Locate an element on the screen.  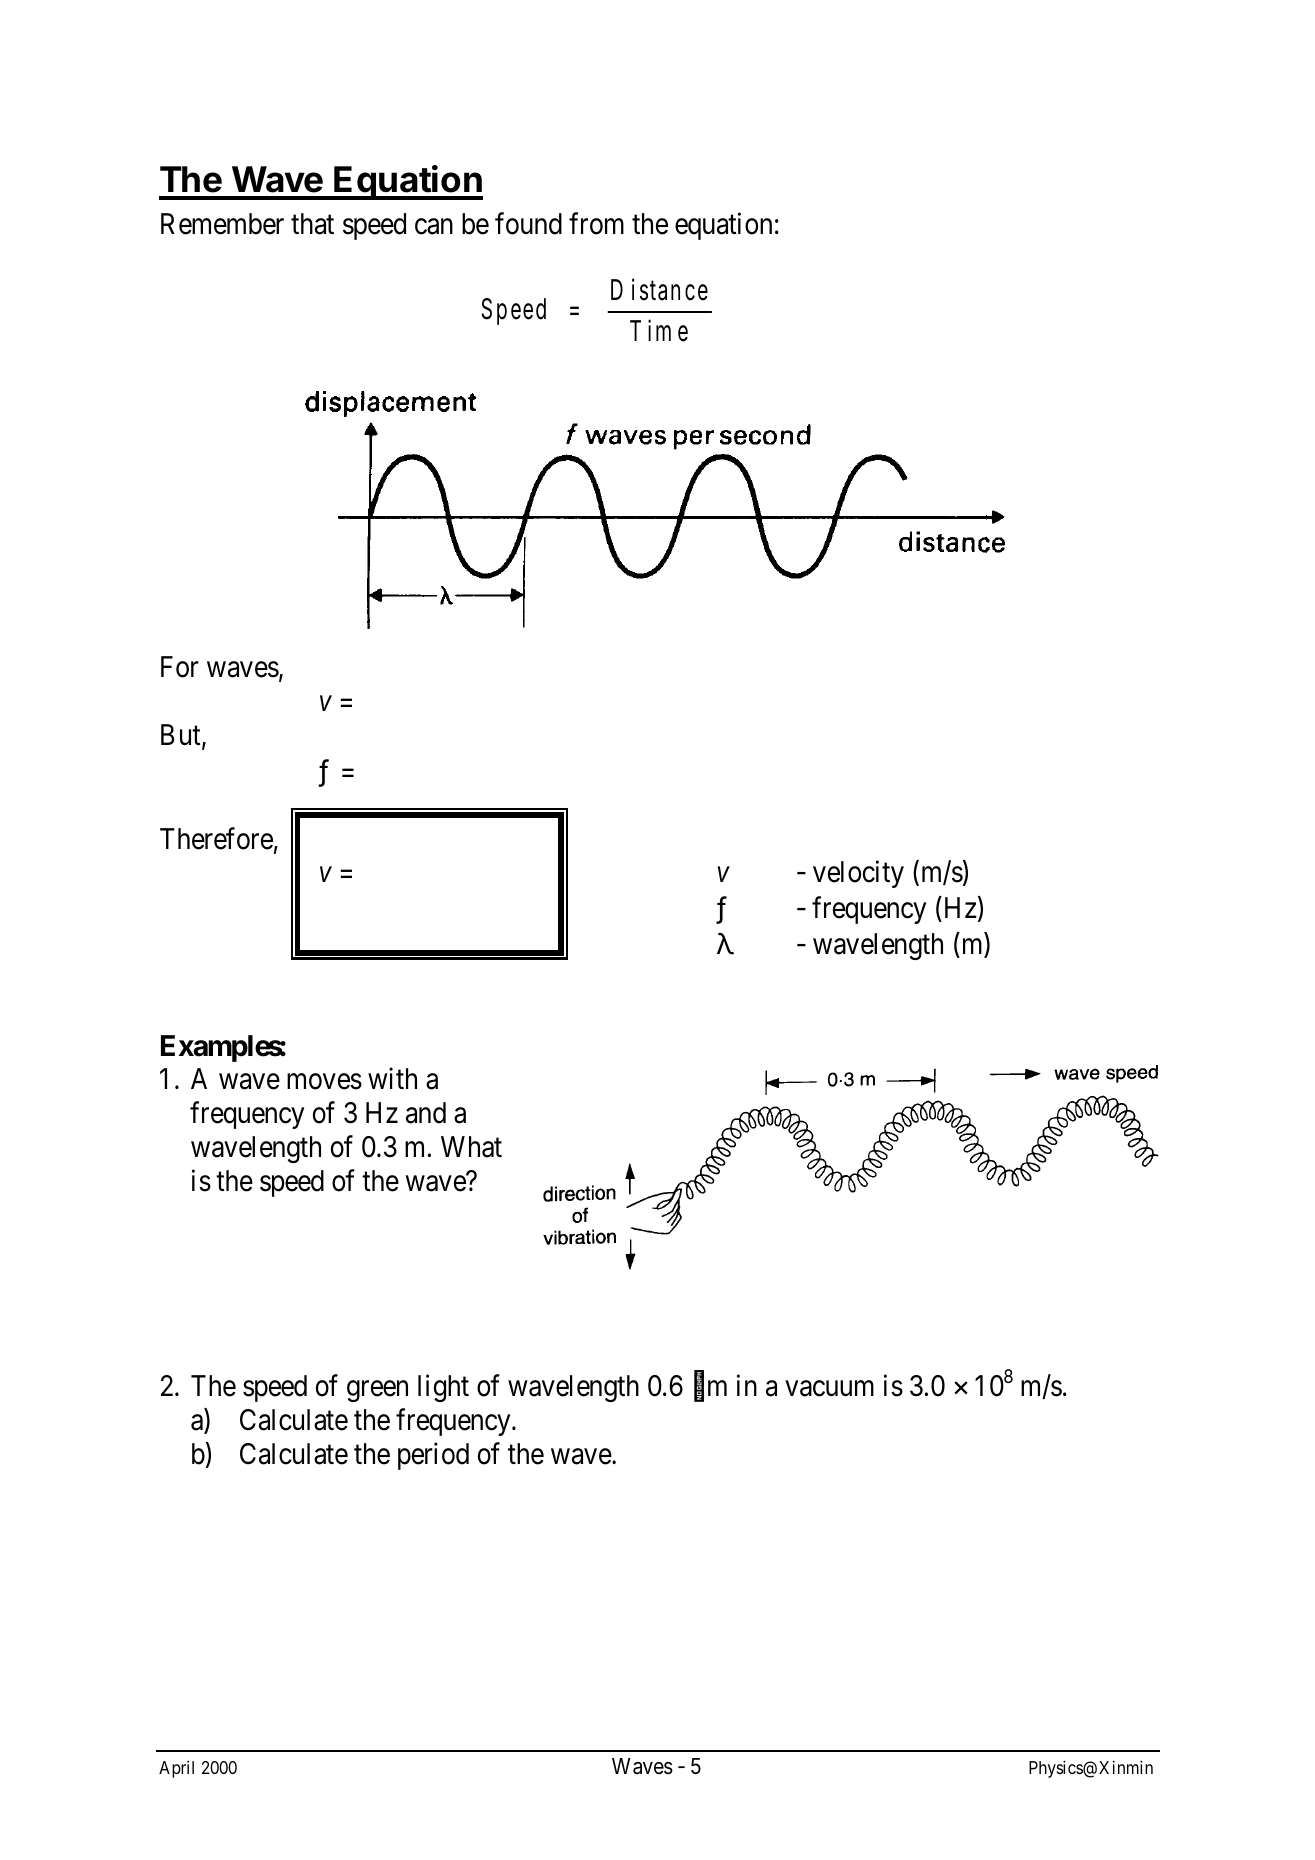
vacuum is located at coordinates (829, 1389).
